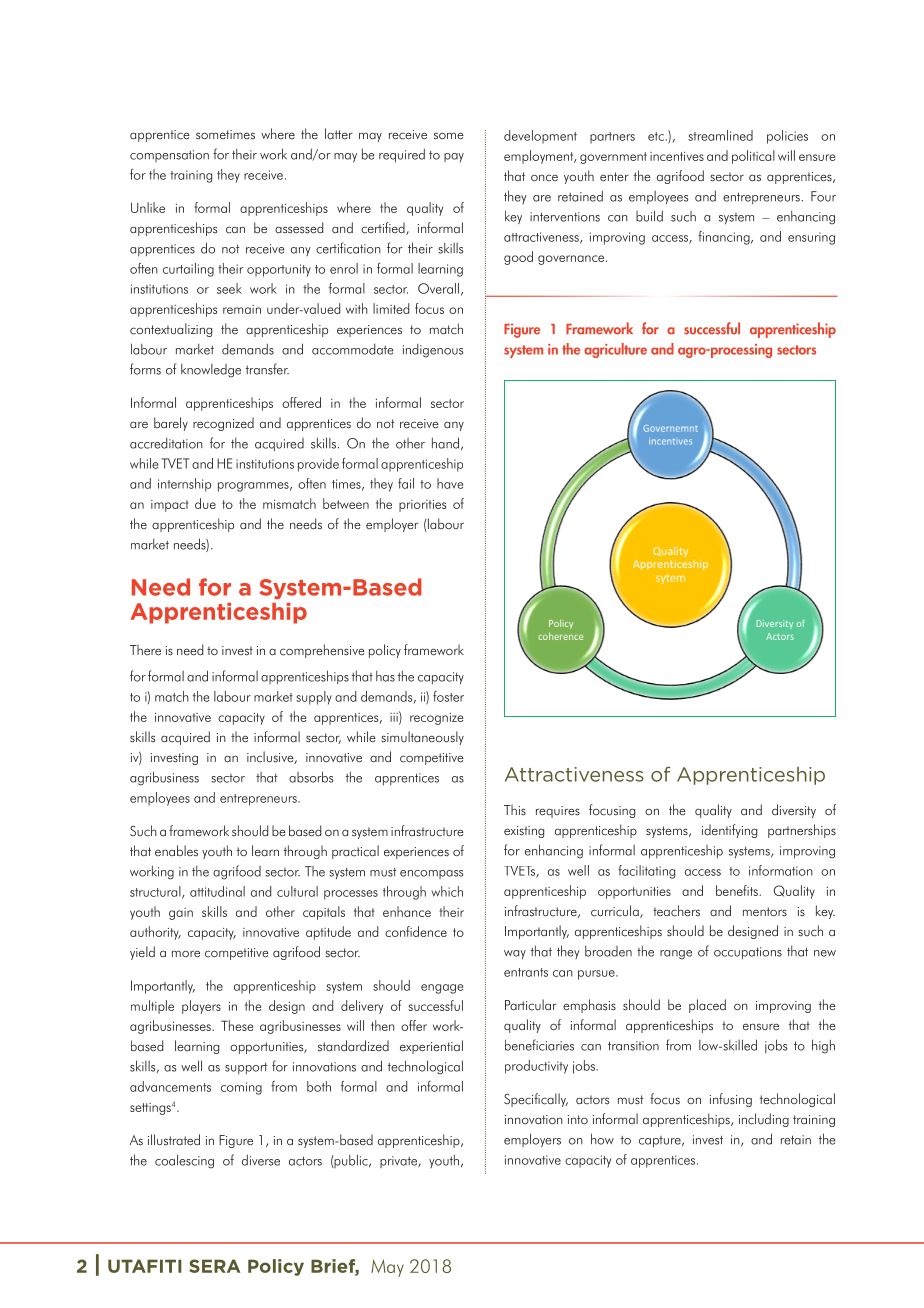  What do you see at coordinates (454, 157) in the screenshot?
I see `pay` at bounding box center [454, 157].
